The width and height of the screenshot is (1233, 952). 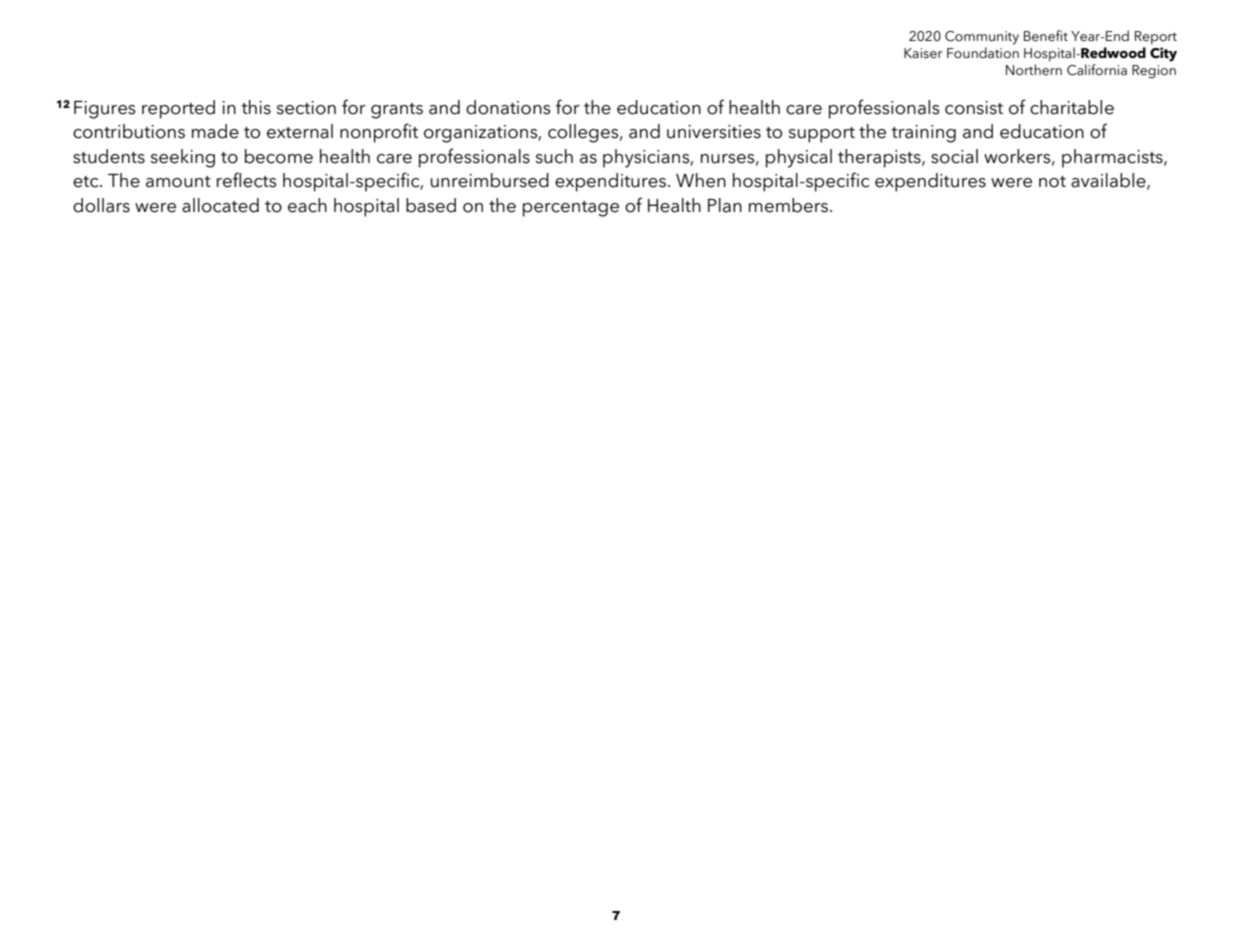 I want to click on section, so click(x=306, y=108).
